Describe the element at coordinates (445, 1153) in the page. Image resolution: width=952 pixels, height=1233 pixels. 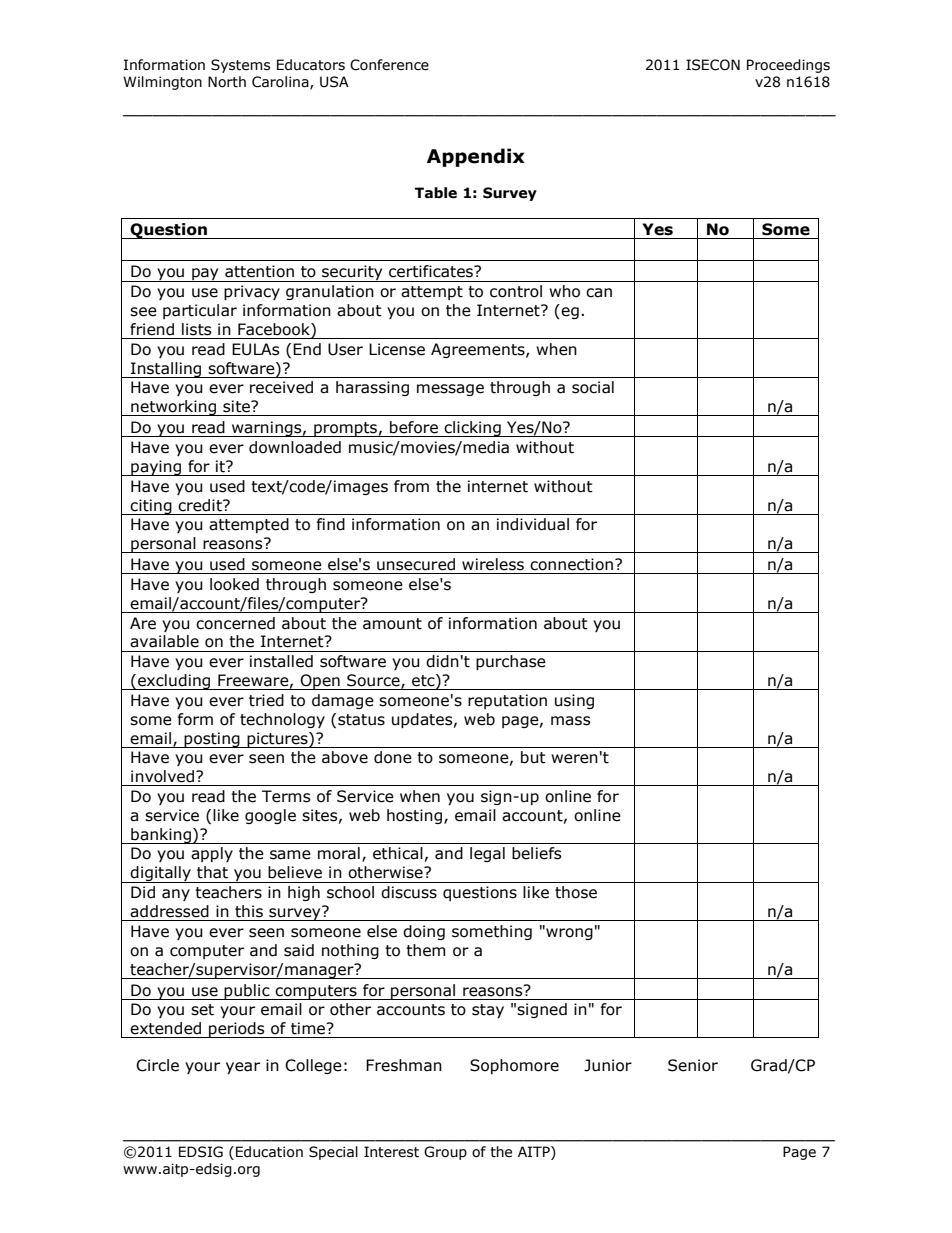
I see `Group` at that location.
